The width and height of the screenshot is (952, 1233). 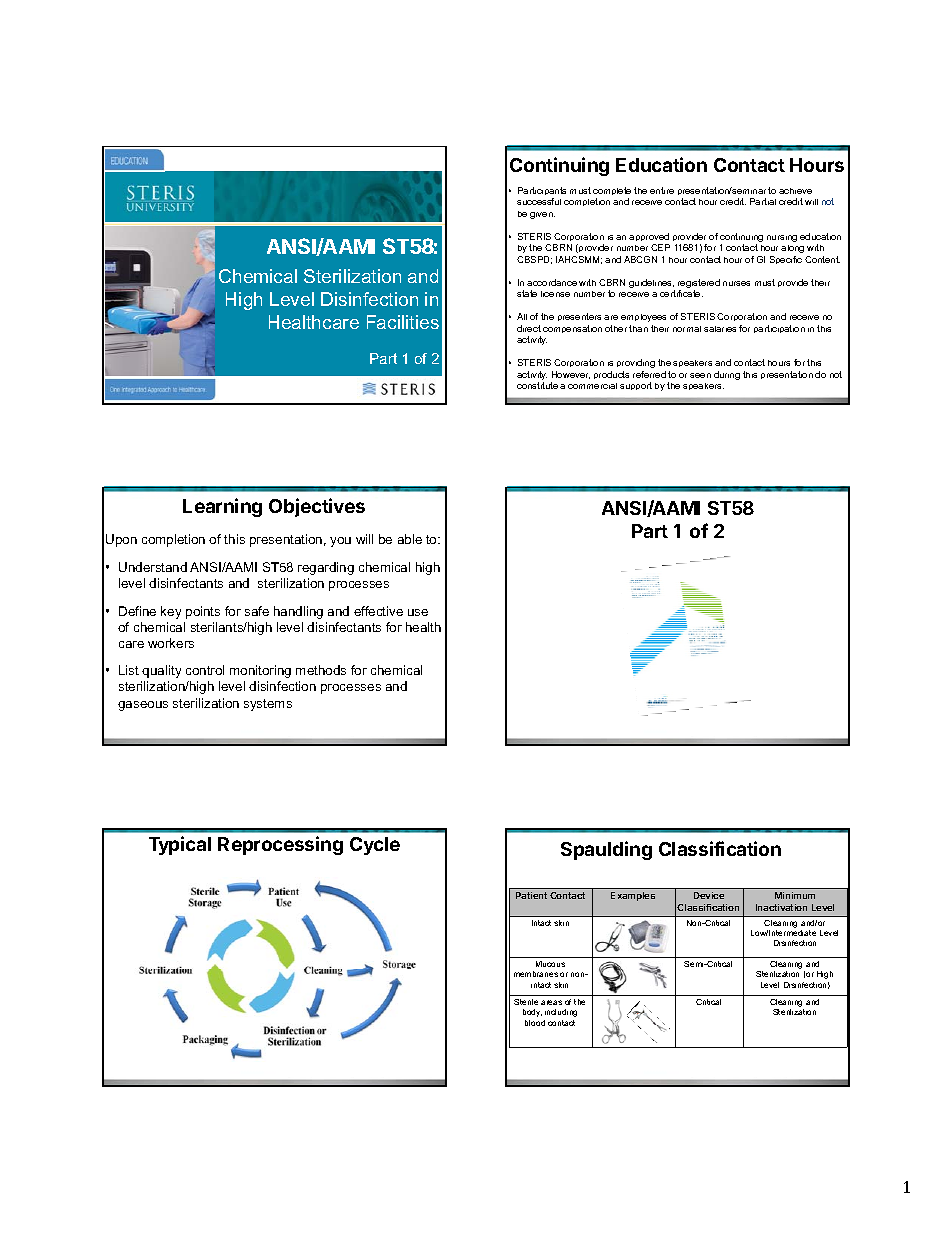 I want to click on Facilities, so click(x=403, y=322).
